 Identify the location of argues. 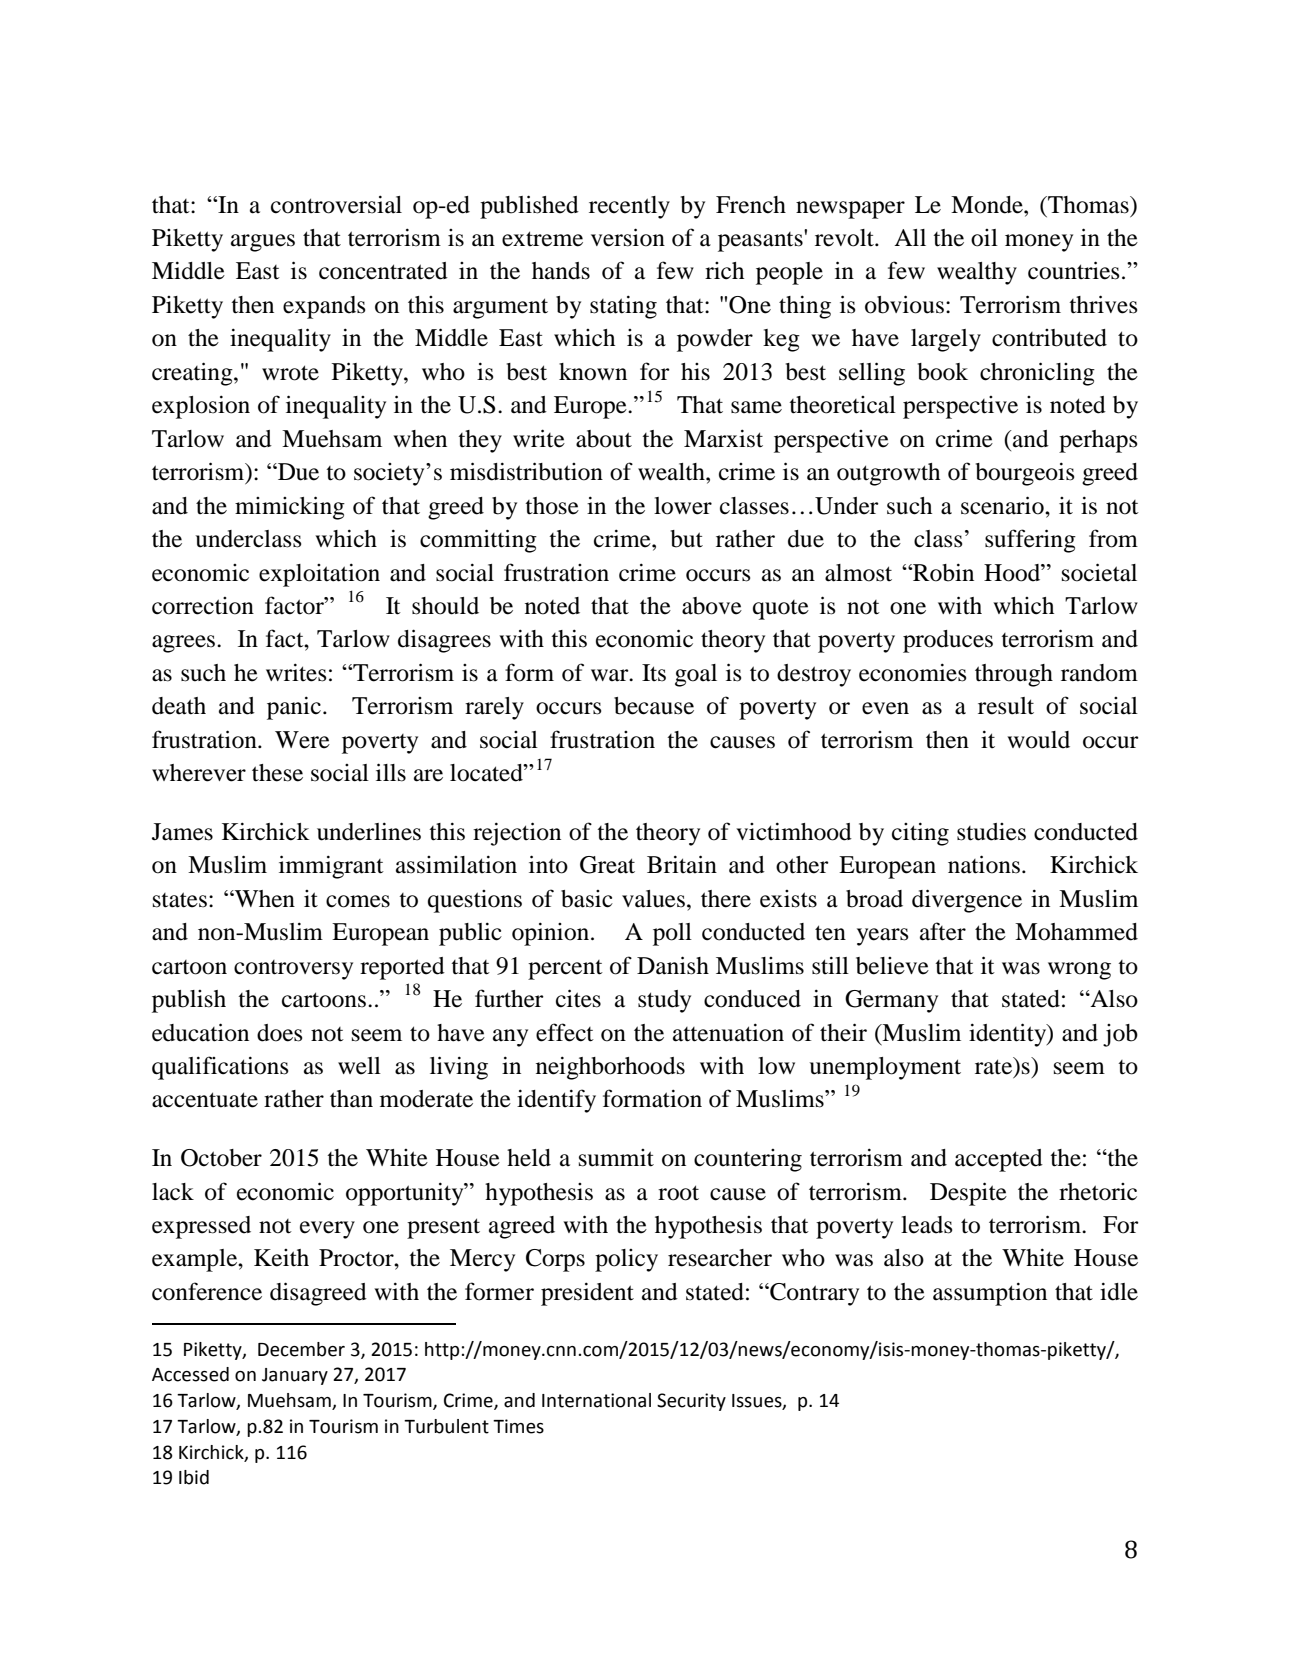
(263, 243).
